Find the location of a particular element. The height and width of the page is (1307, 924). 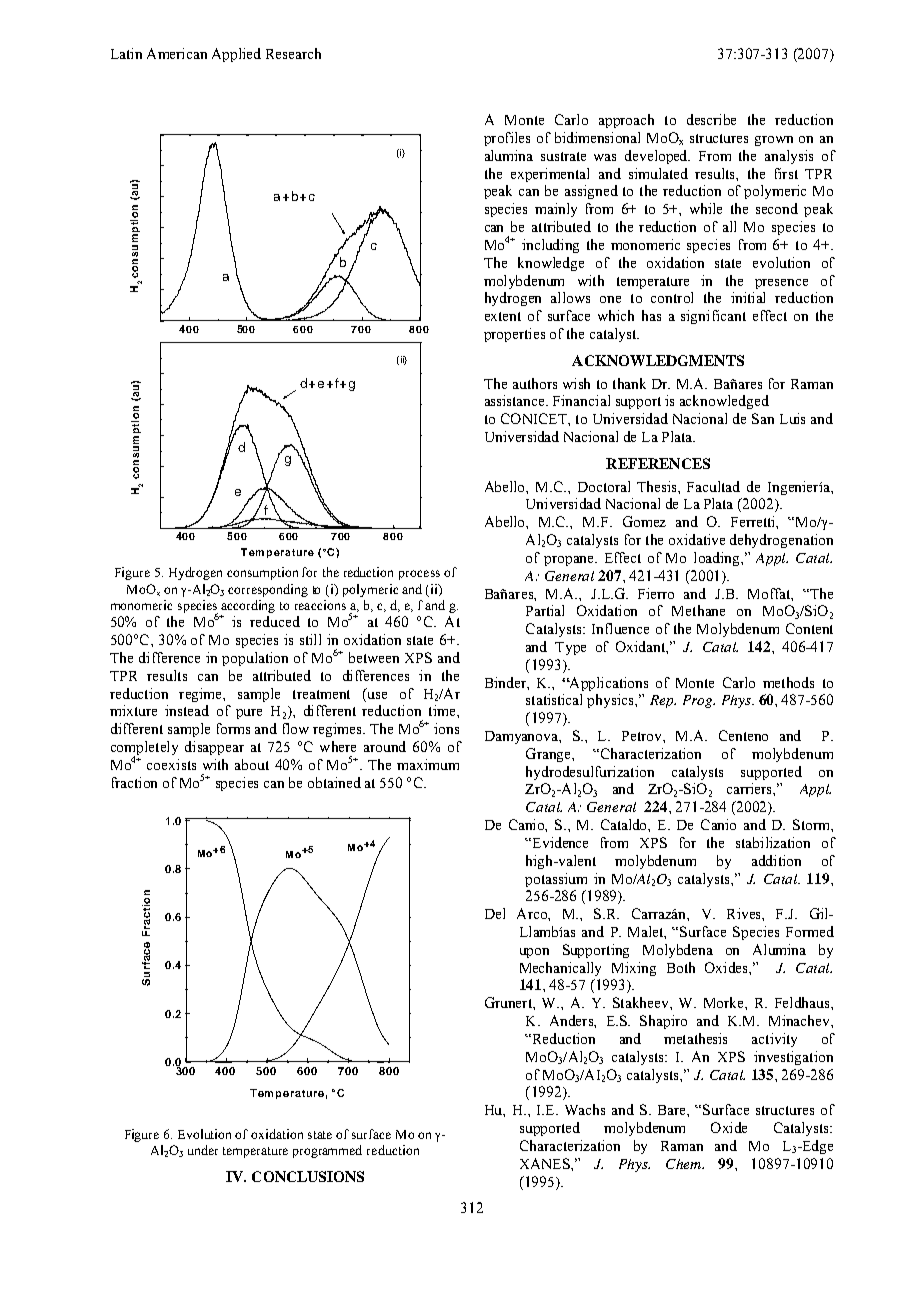

Methane is located at coordinates (698, 610).
